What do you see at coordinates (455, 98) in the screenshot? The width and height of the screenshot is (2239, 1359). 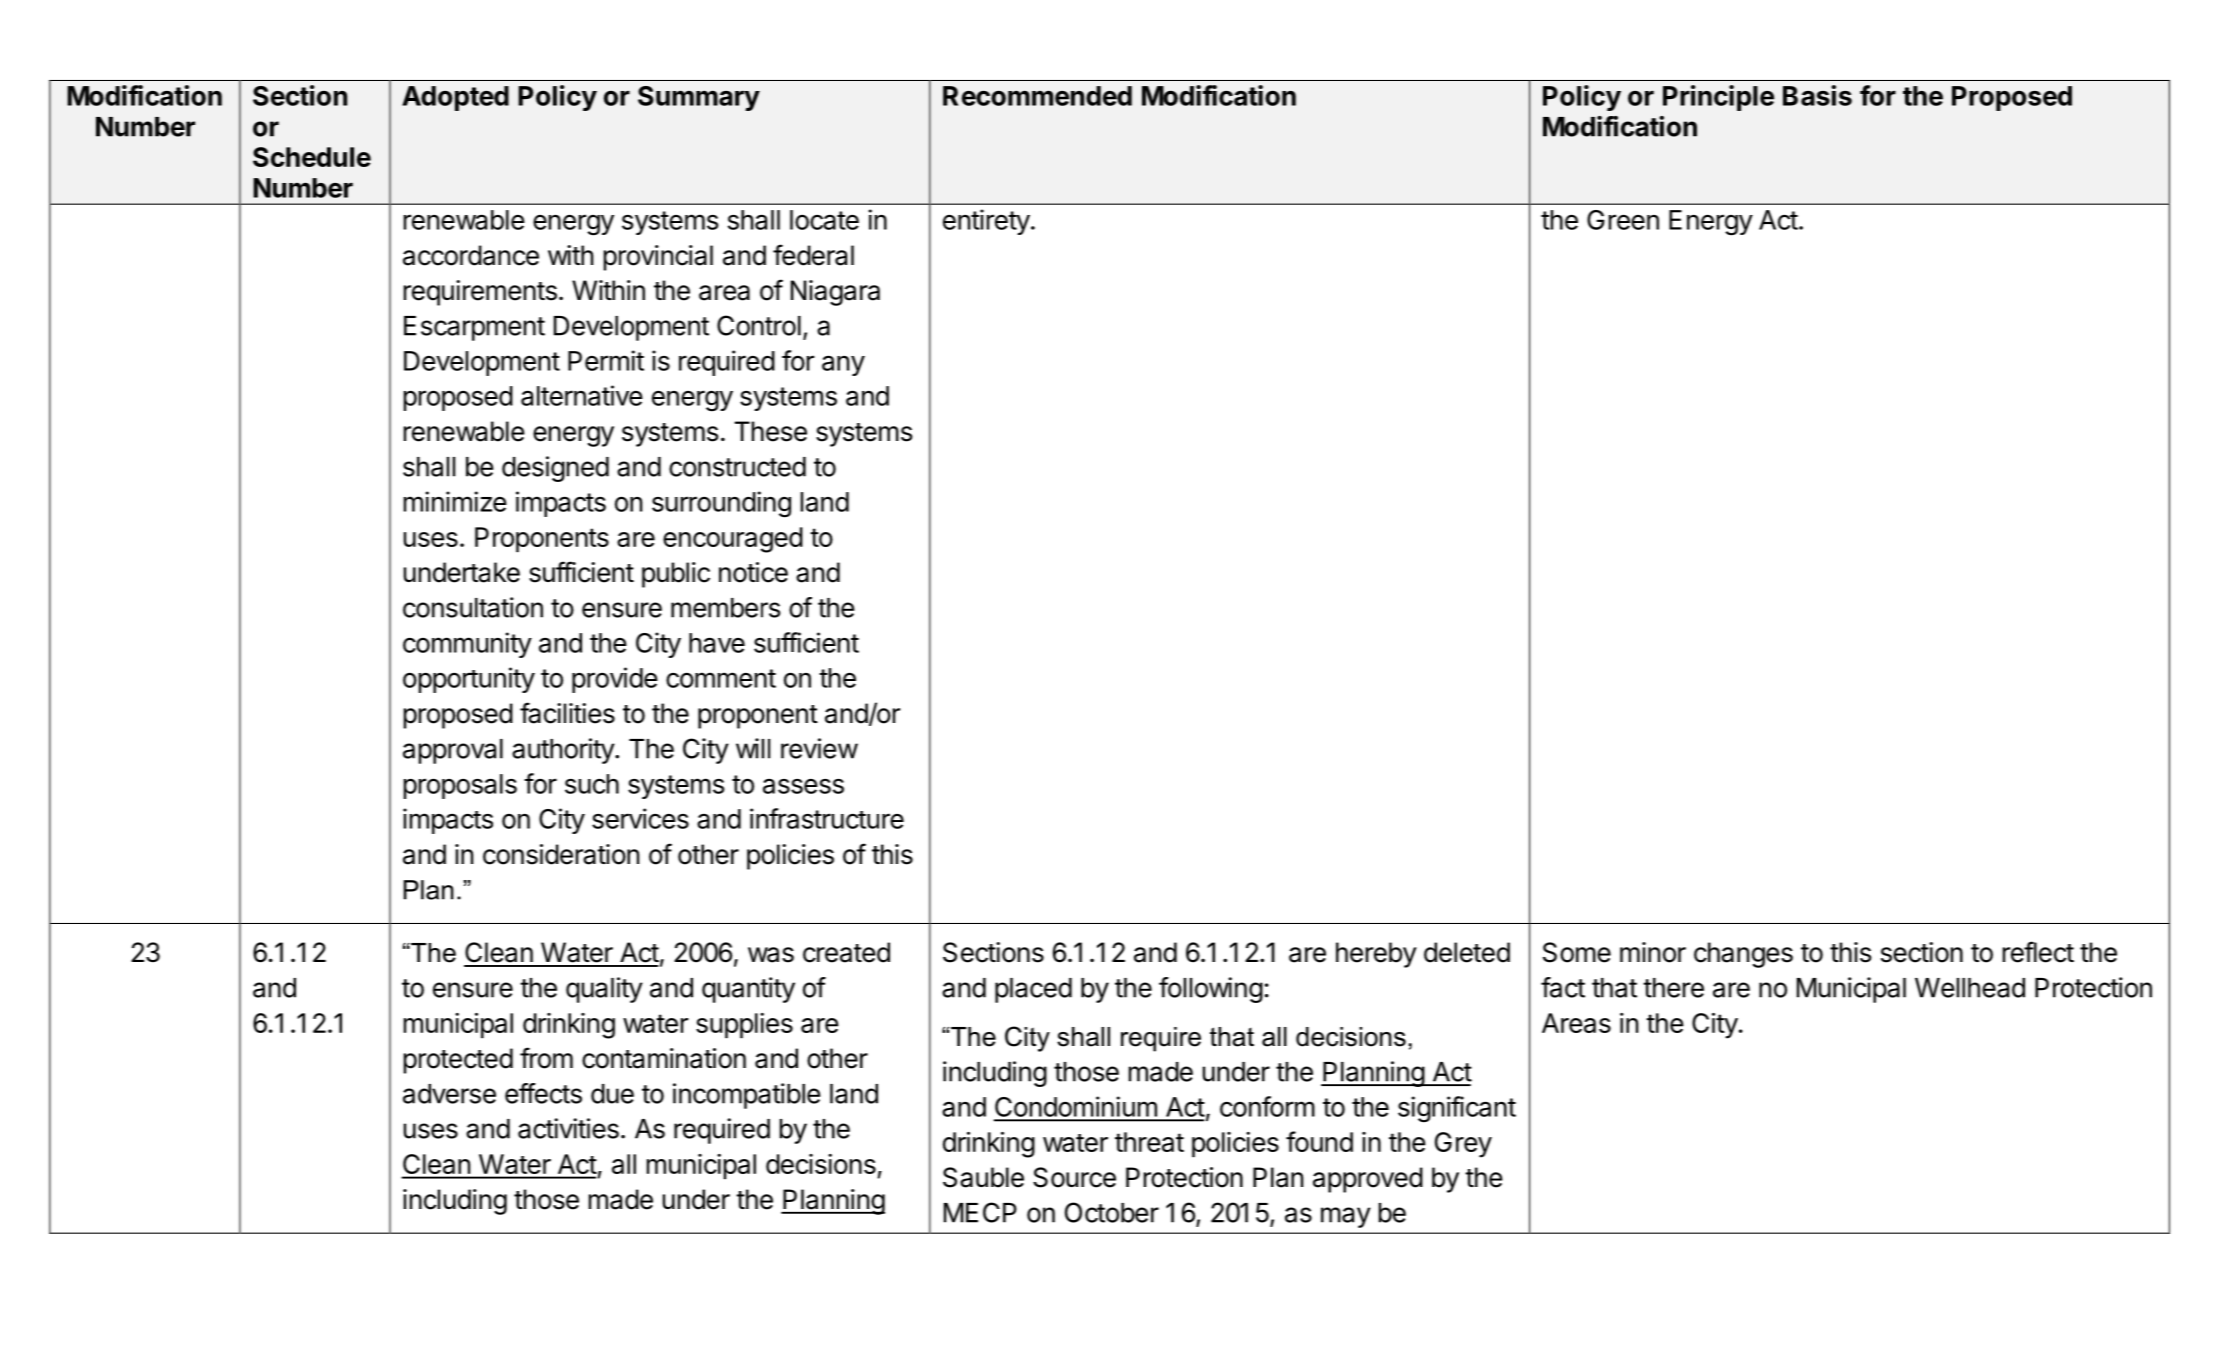 I see `Adopted` at bounding box center [455, 98].
